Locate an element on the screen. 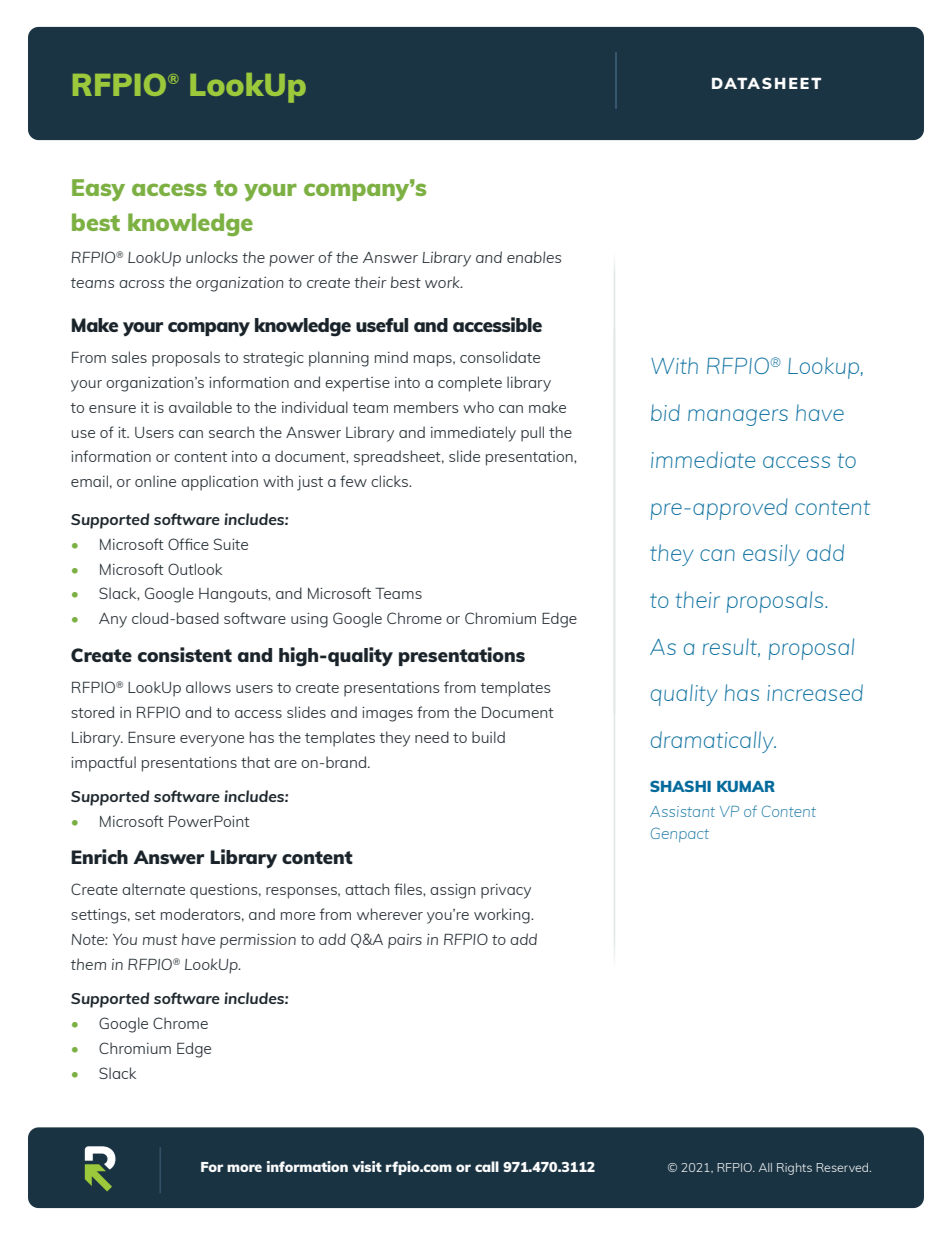  Assistant is located at coordinates (682, 811).
